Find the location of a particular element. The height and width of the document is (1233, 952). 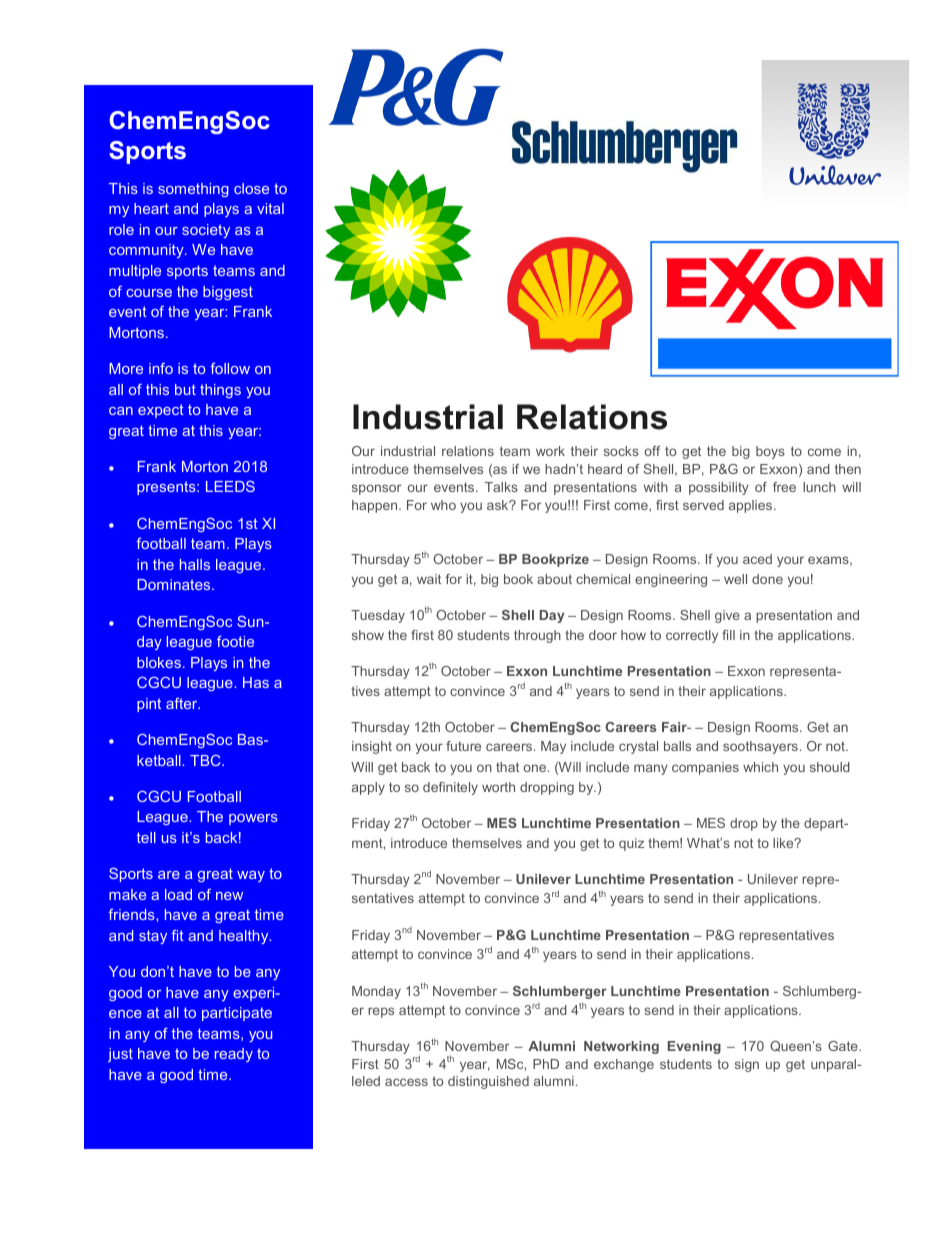

boys is located at coordinates (770, 452).
